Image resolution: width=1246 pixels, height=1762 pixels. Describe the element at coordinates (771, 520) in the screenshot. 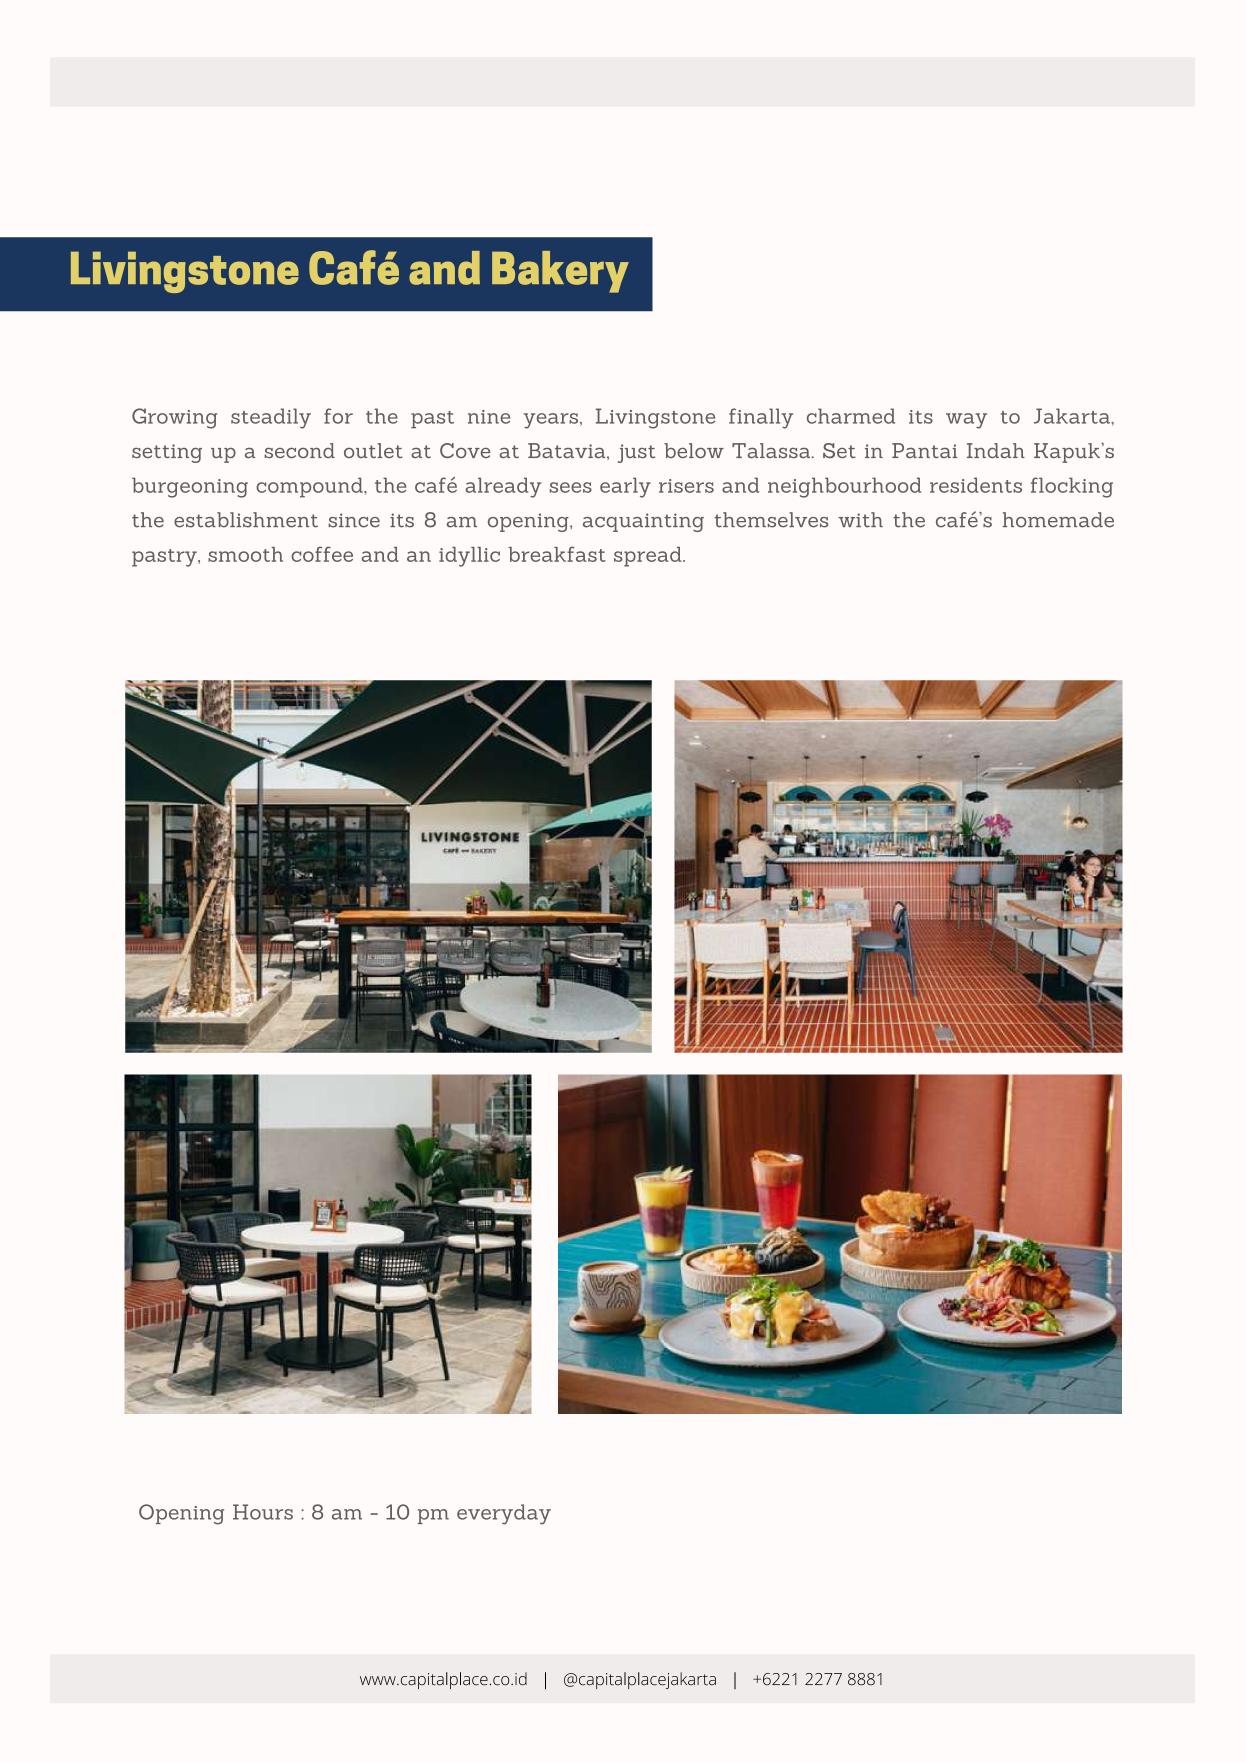

I see `themselves` at that location.
